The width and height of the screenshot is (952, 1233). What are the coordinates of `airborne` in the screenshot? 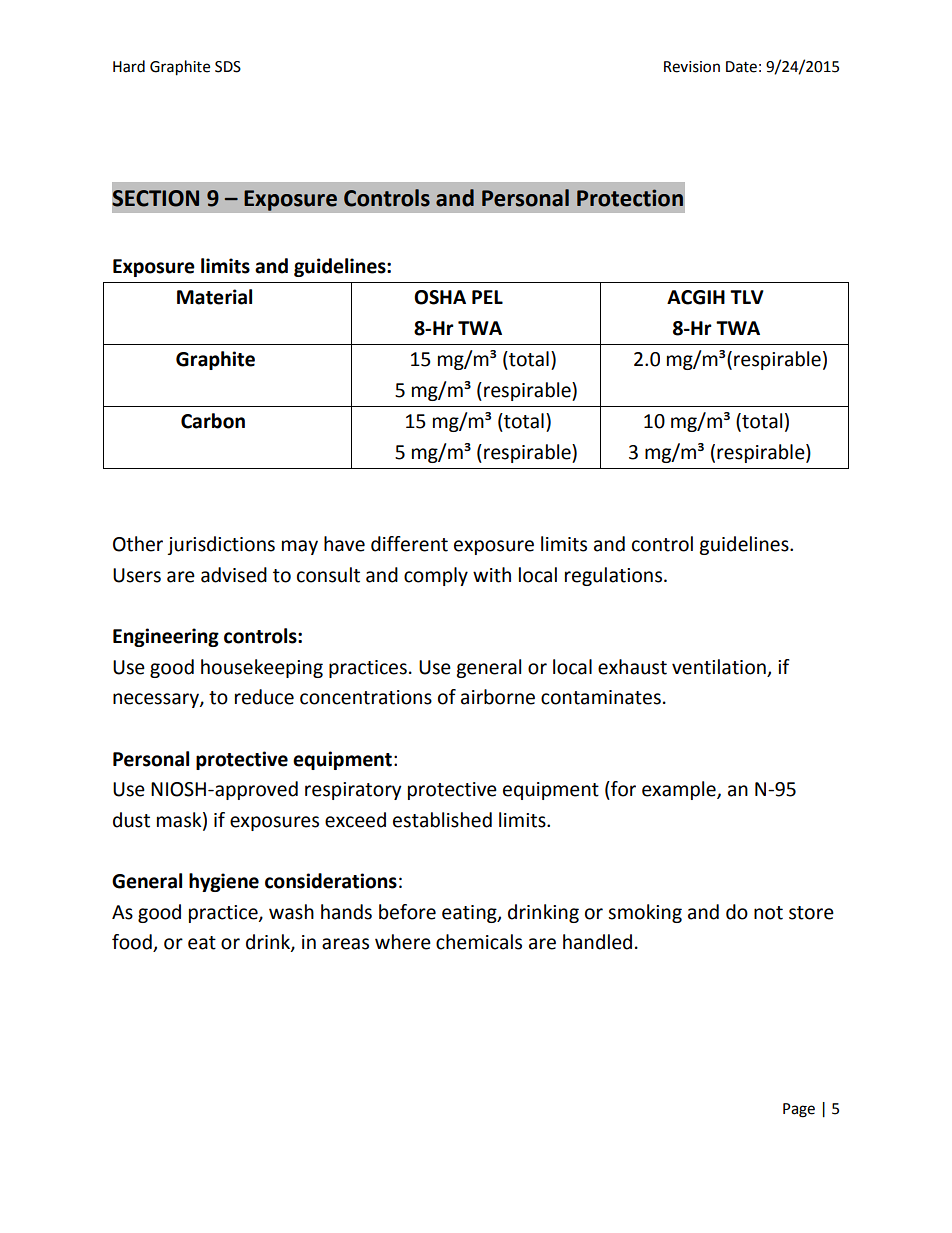 It's located at (498, 697).
